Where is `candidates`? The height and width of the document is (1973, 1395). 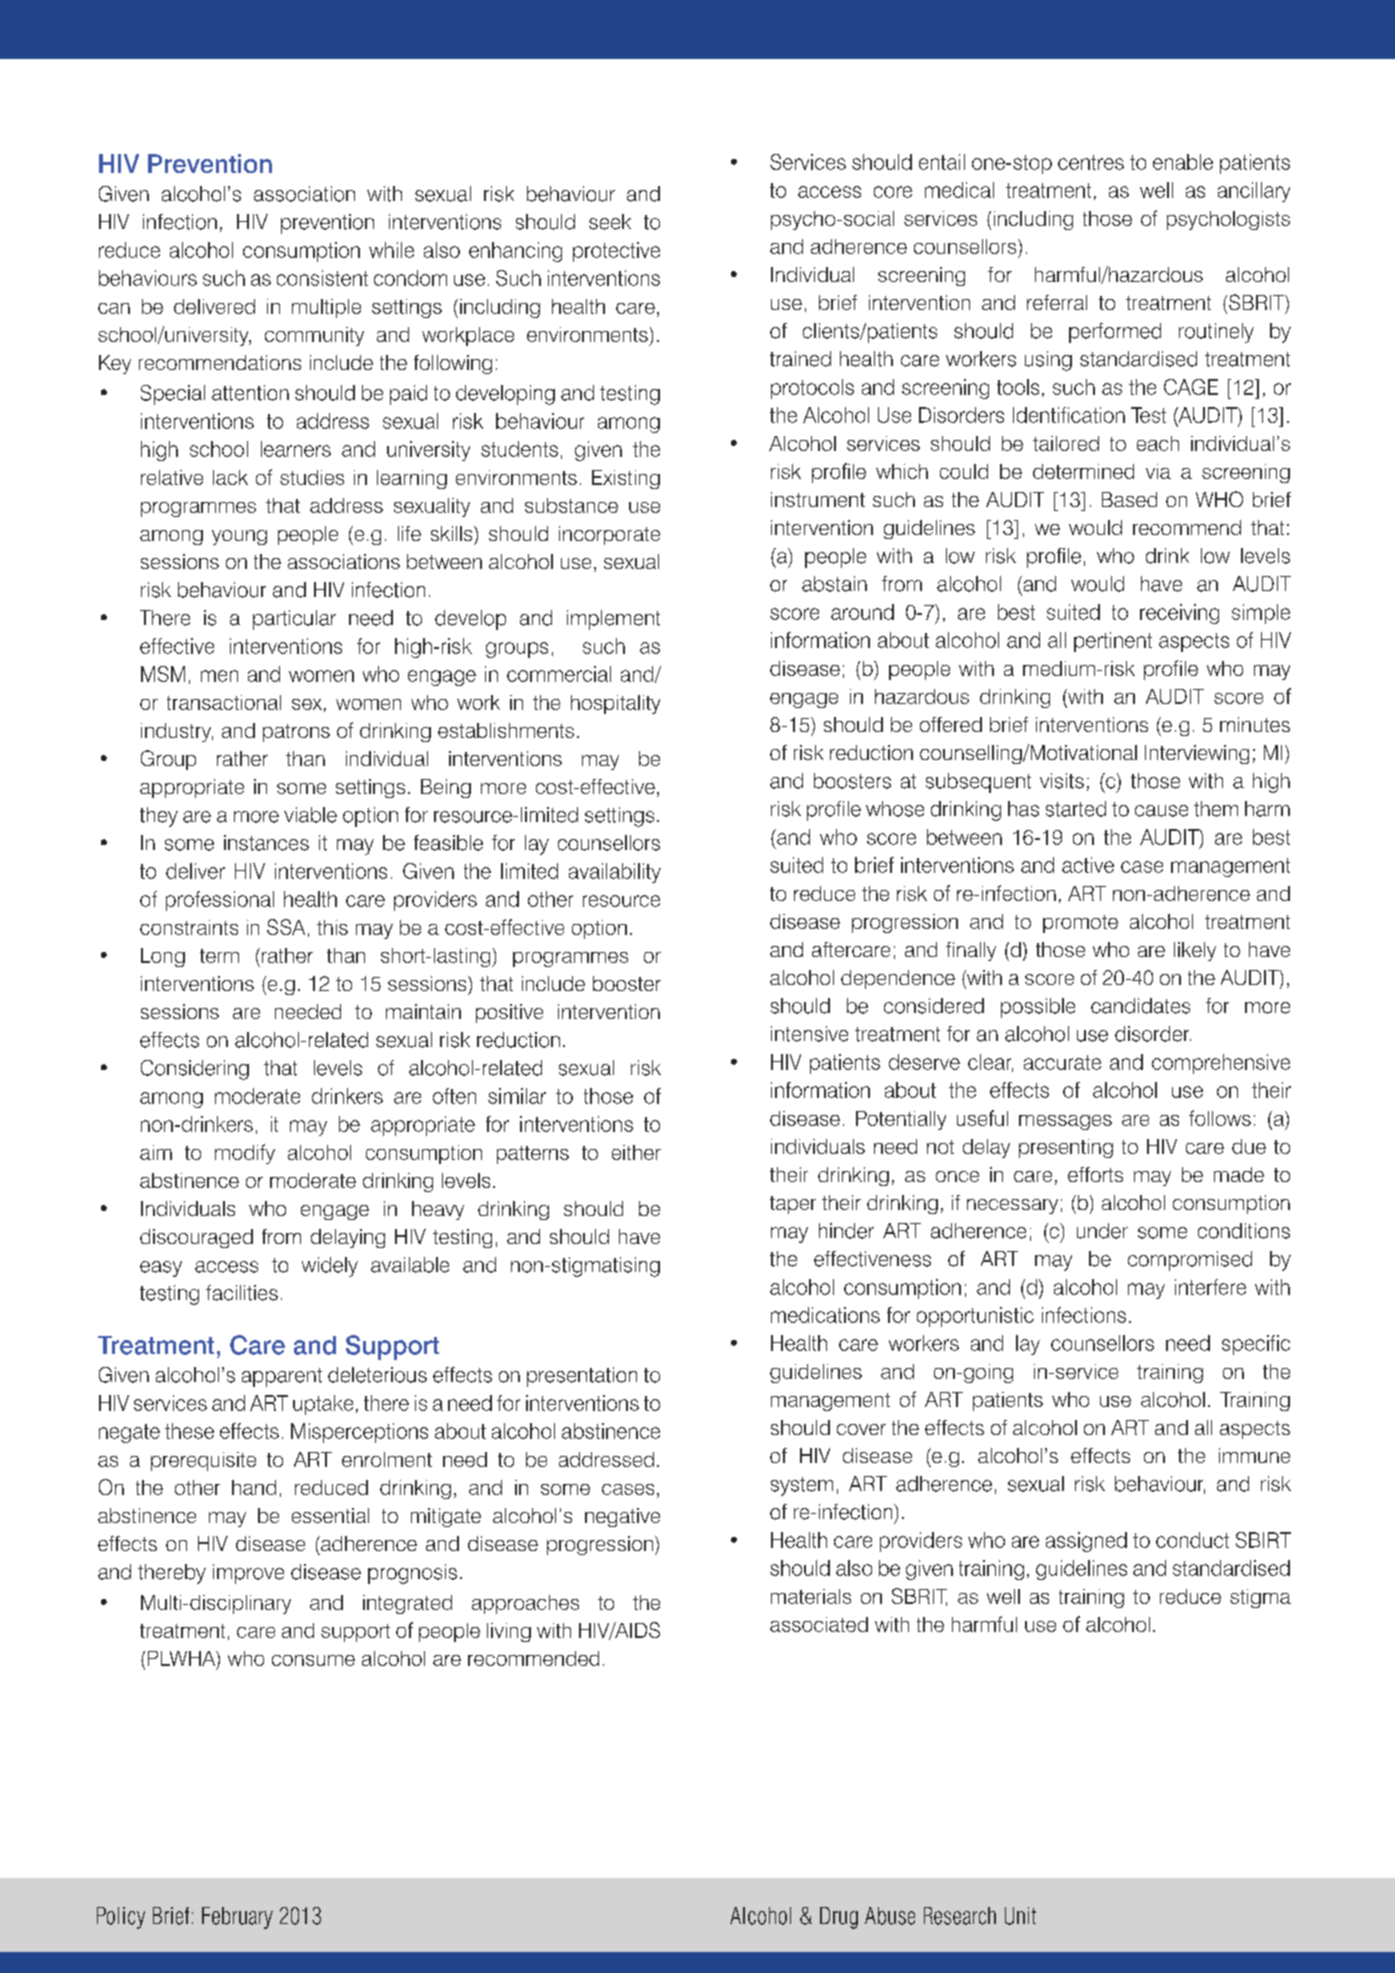 candidates is located at coordinates (1140, 1006).
